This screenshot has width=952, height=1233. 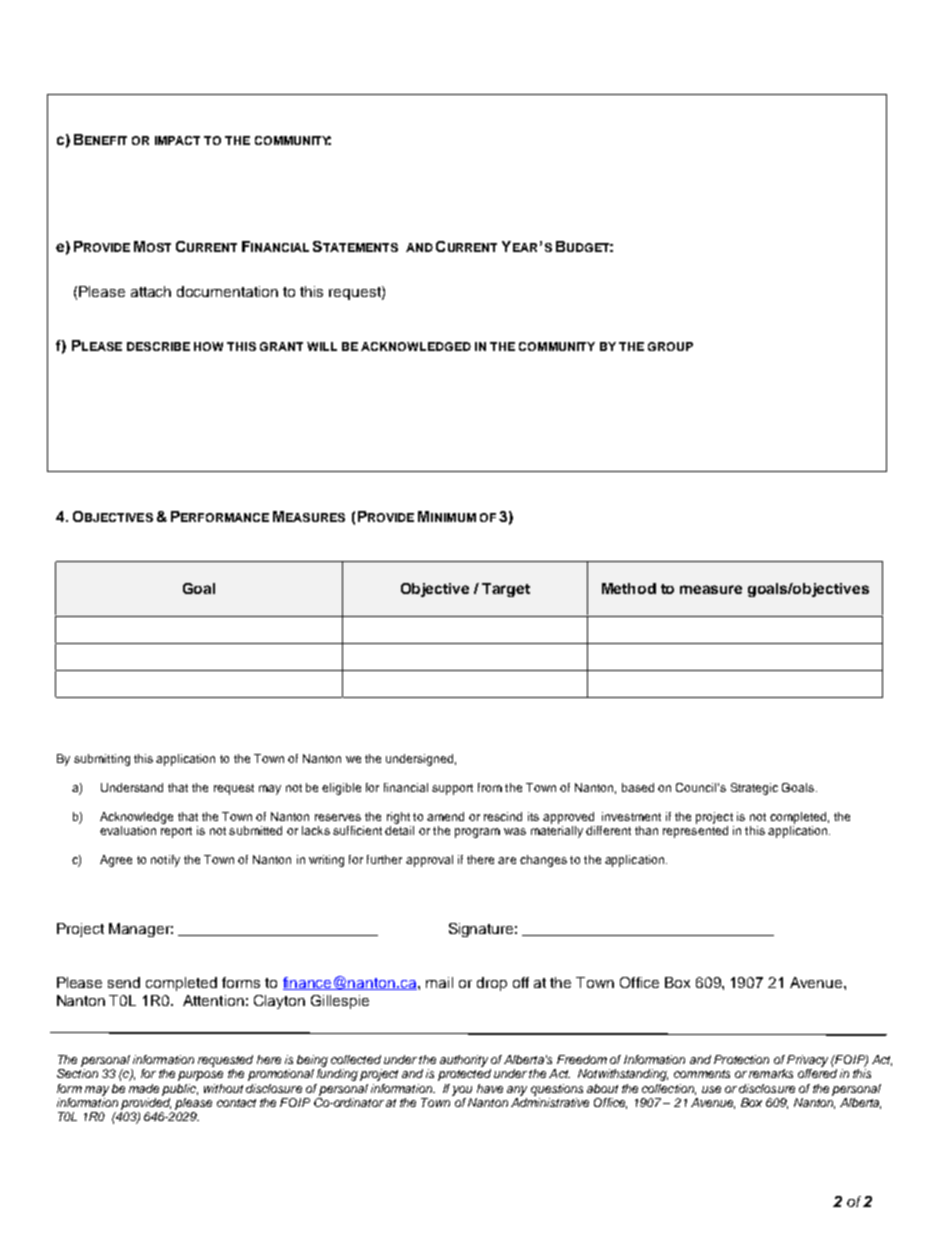 What do you see at coordinates (695, 830) in the screenshot?
I see `represented` at bounding box center [695, 830].
